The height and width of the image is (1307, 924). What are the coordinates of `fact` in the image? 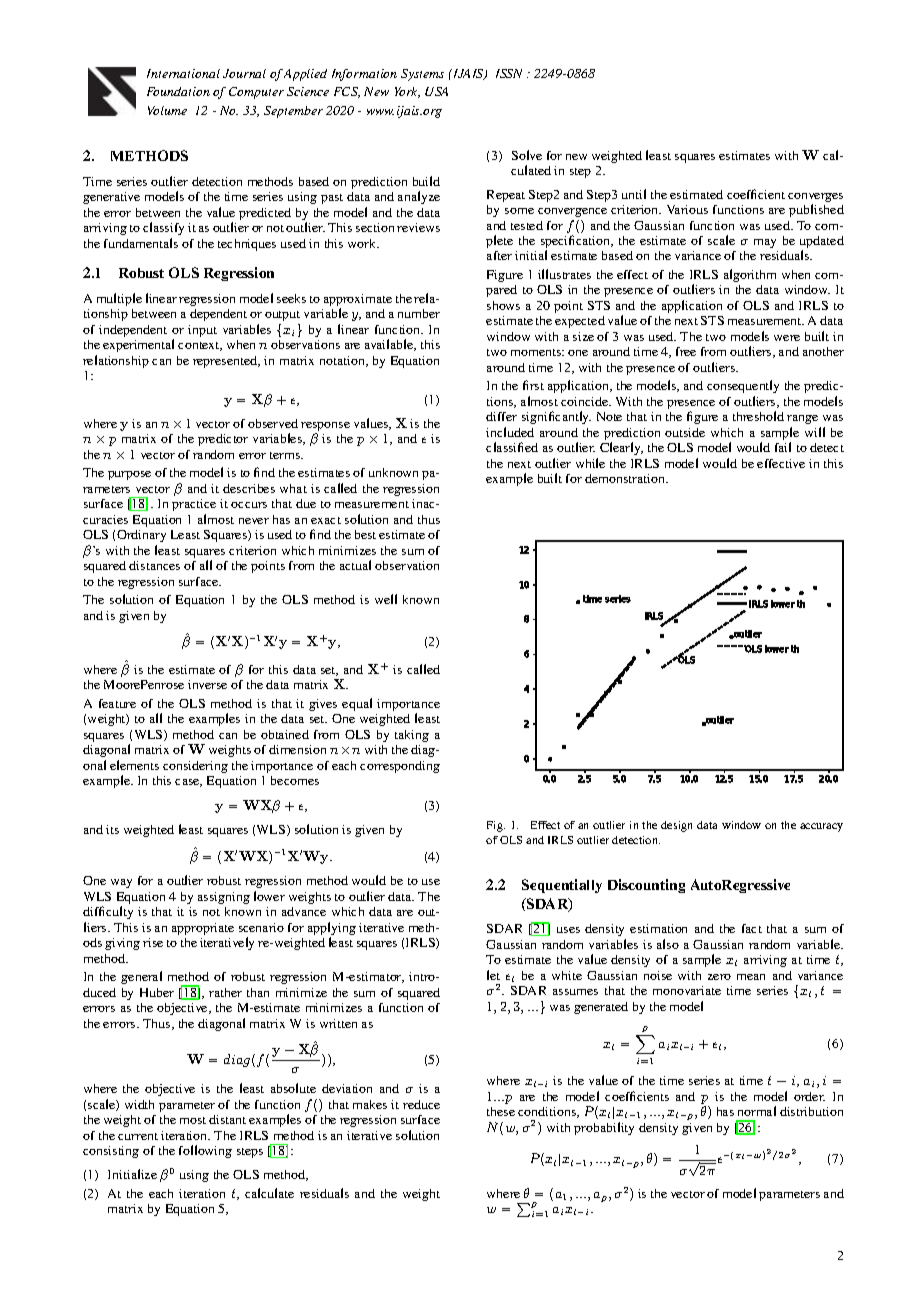 It's located at (752, 928).
